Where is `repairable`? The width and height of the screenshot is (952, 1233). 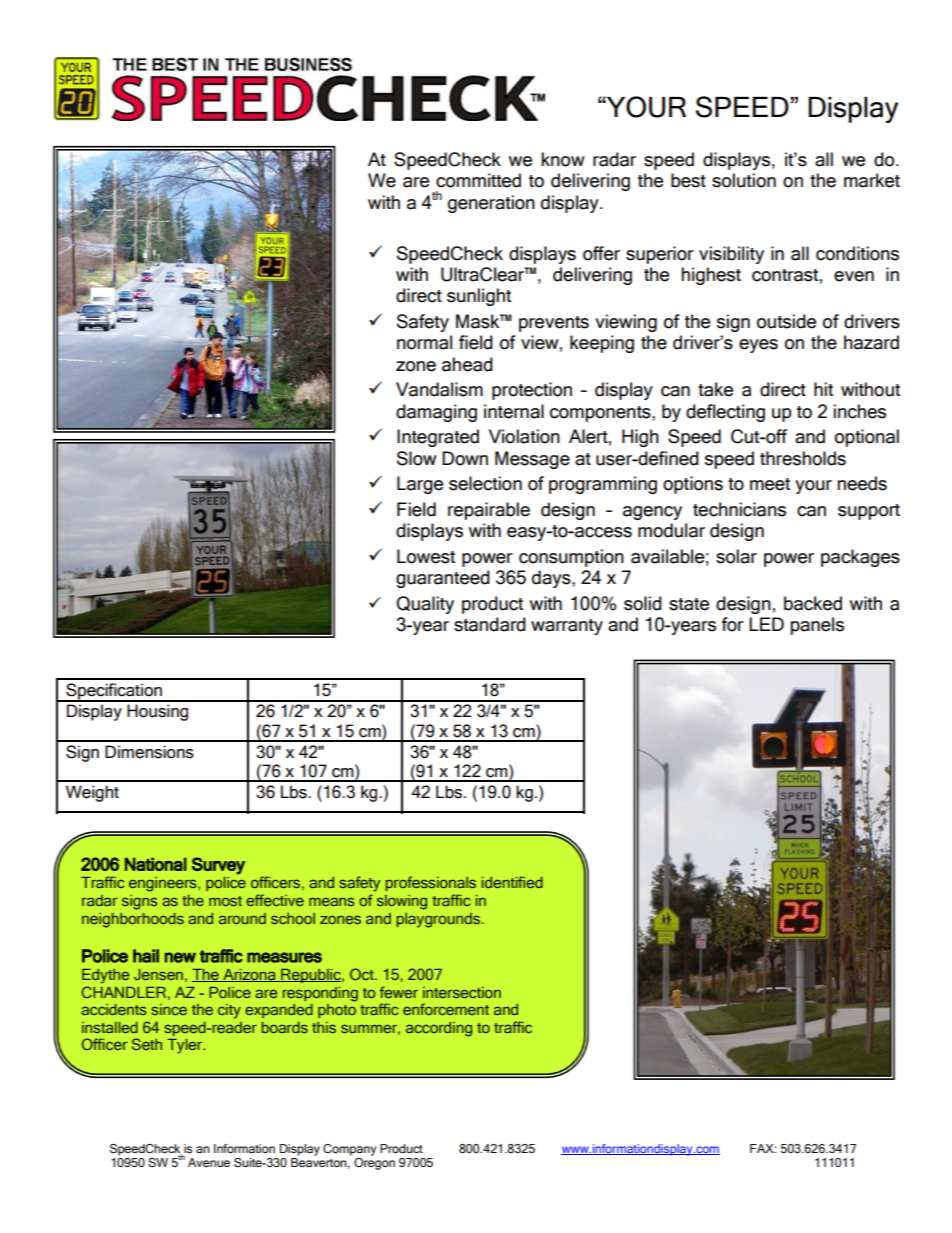 repairable is located at coordinates (489, 511).
